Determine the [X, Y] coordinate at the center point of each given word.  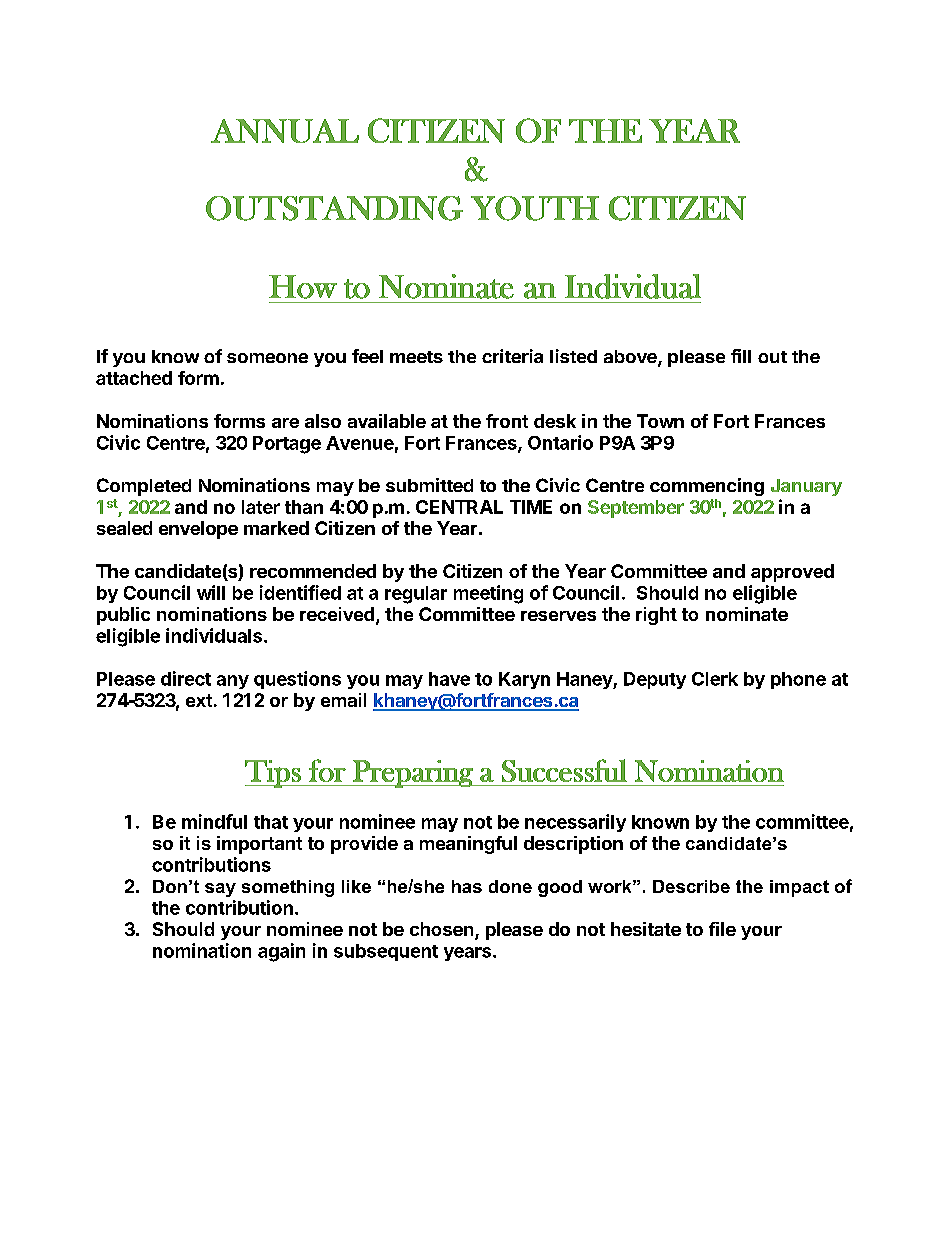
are [285, 423]
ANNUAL [285, 131]
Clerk [715, 679]
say [220, 890]
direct [186, 678]
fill [741, 356]
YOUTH [535, 208]
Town [660, 421]
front [507, 421]
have [449, 679]
